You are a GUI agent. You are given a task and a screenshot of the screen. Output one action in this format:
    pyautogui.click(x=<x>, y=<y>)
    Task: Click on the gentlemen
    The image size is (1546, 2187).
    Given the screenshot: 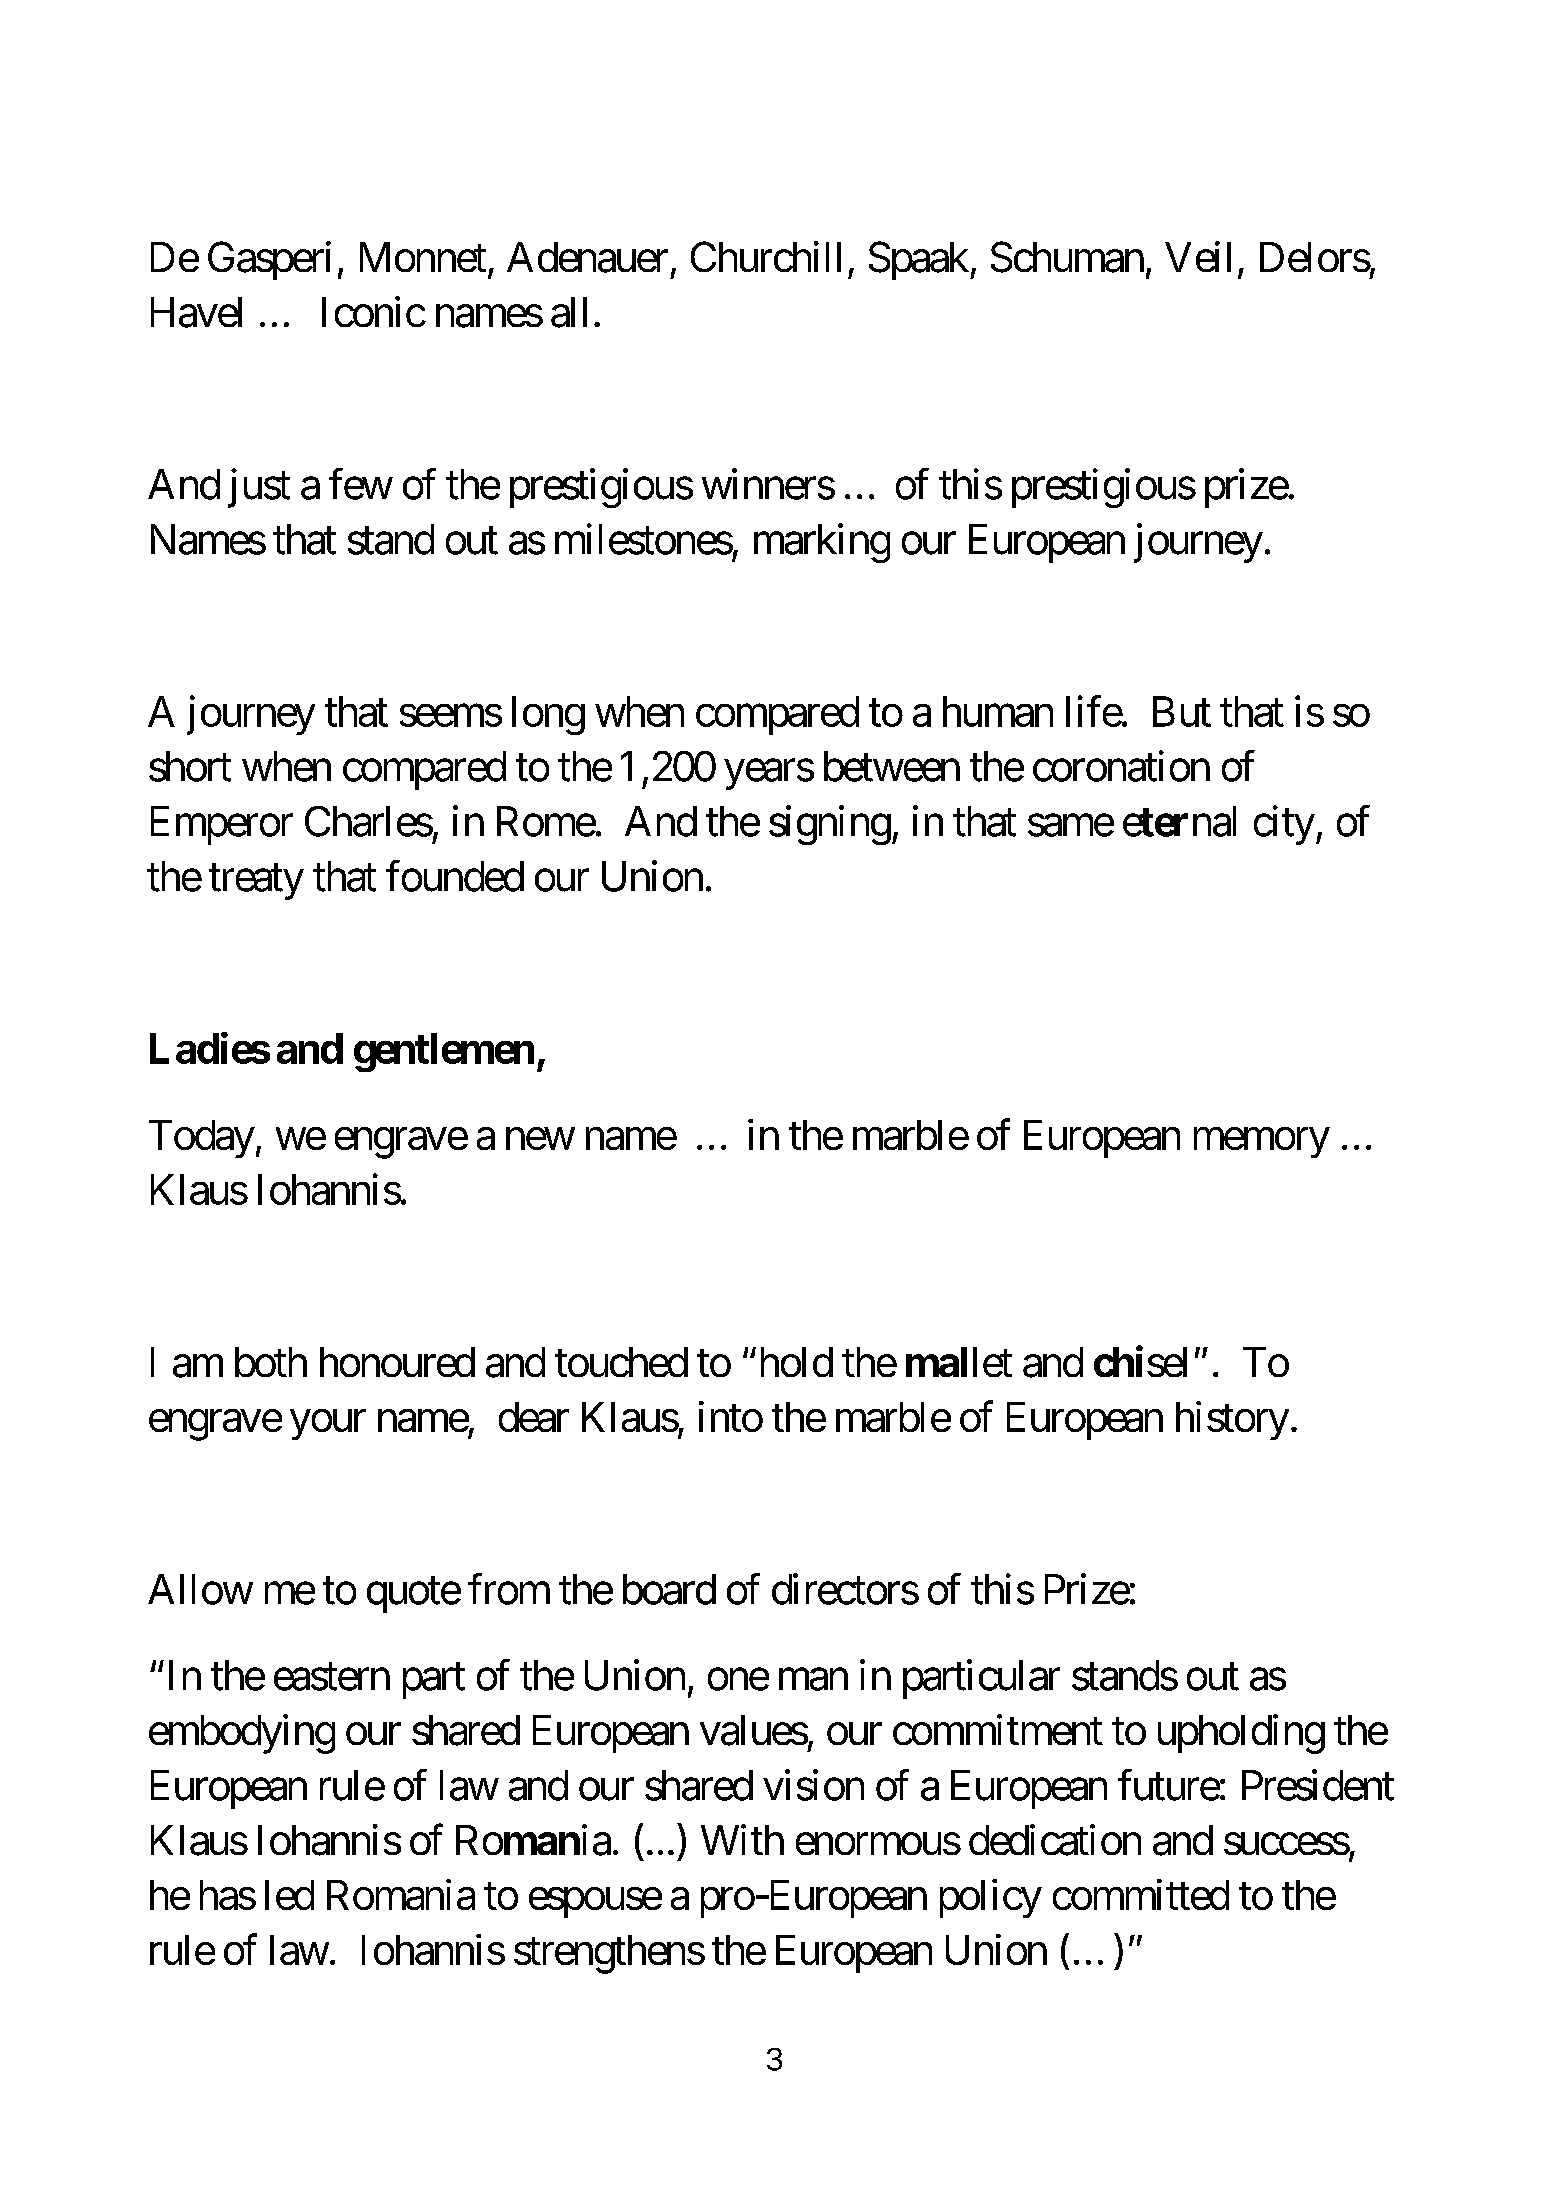 What is the action you would take?
    pyautogui.click(x=444, y=1052)
